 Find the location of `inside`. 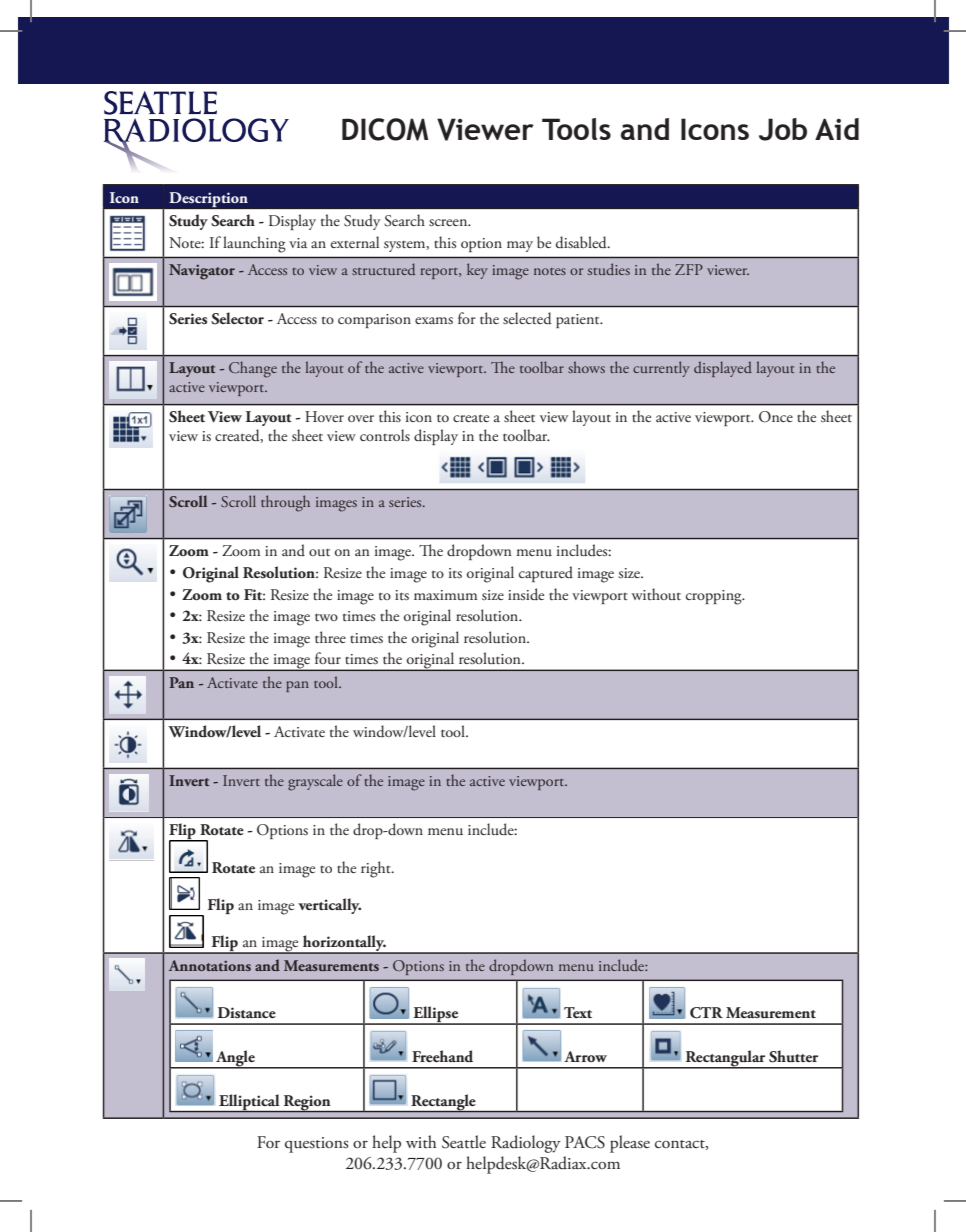

inside is located at coordinates (526, 594).
